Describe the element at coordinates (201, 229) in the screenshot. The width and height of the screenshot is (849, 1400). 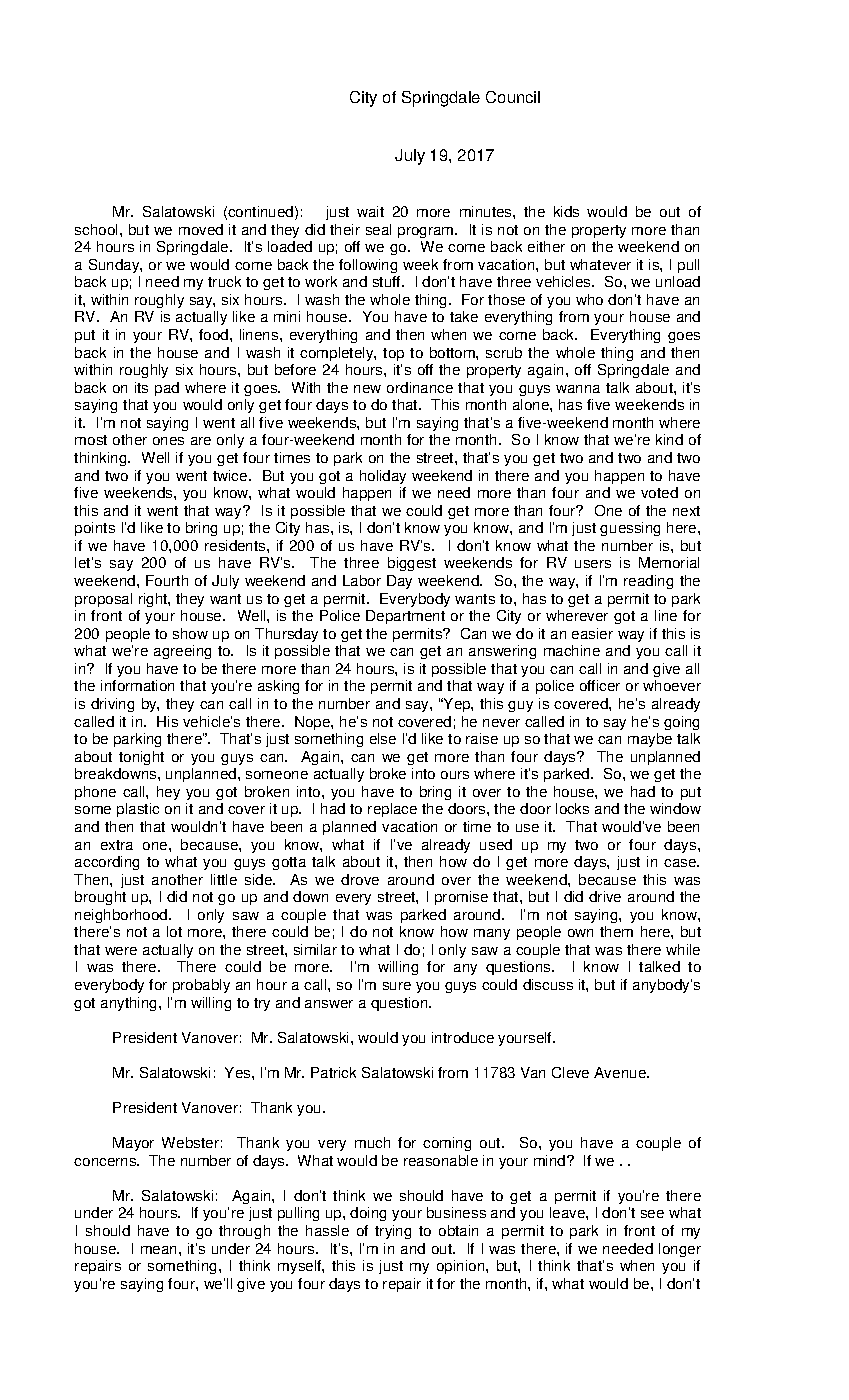
I see `moved` at that location.
